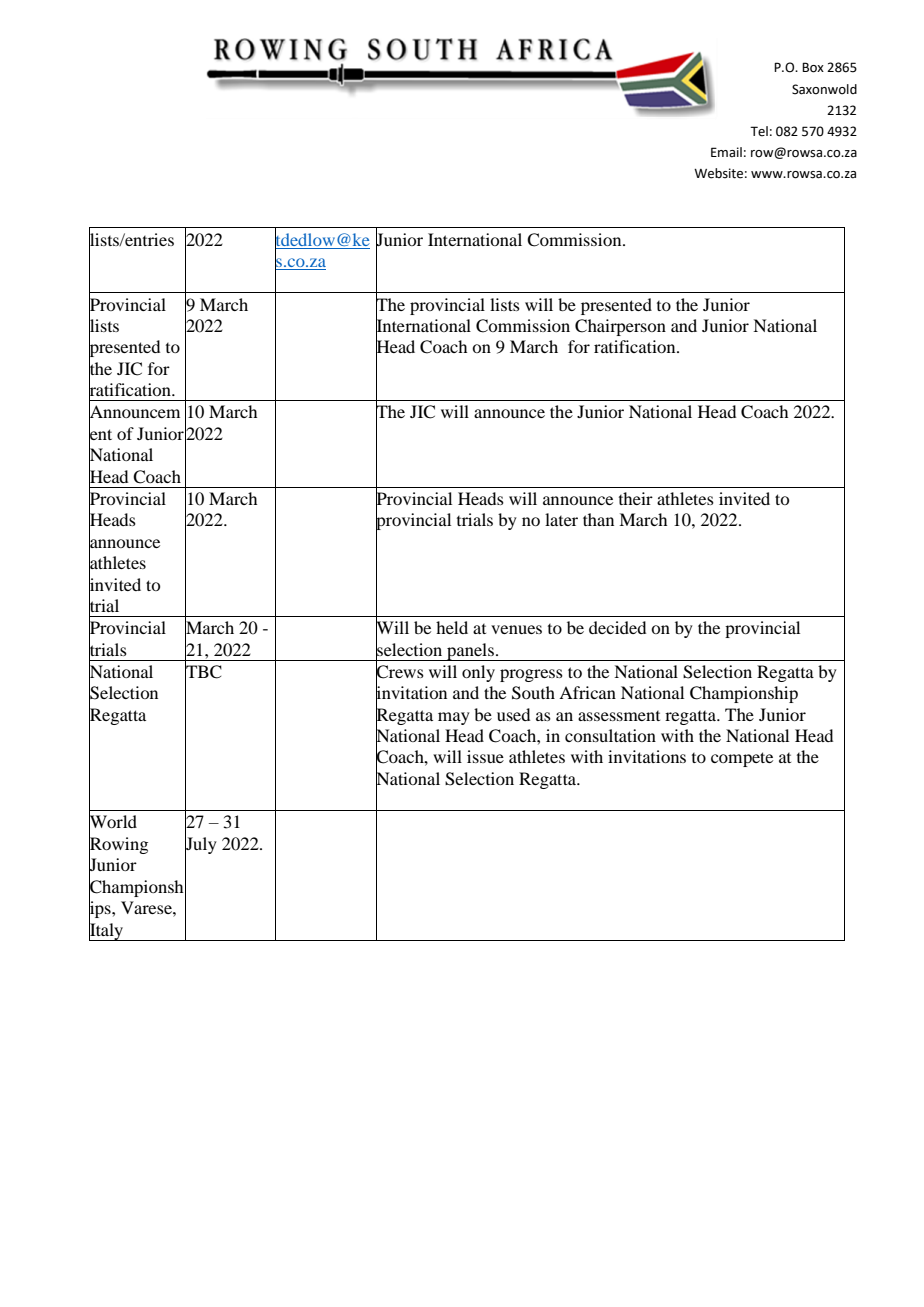 The width and height of the screenshot is (924, 1307). I want to click on their, so click(636, 498).
